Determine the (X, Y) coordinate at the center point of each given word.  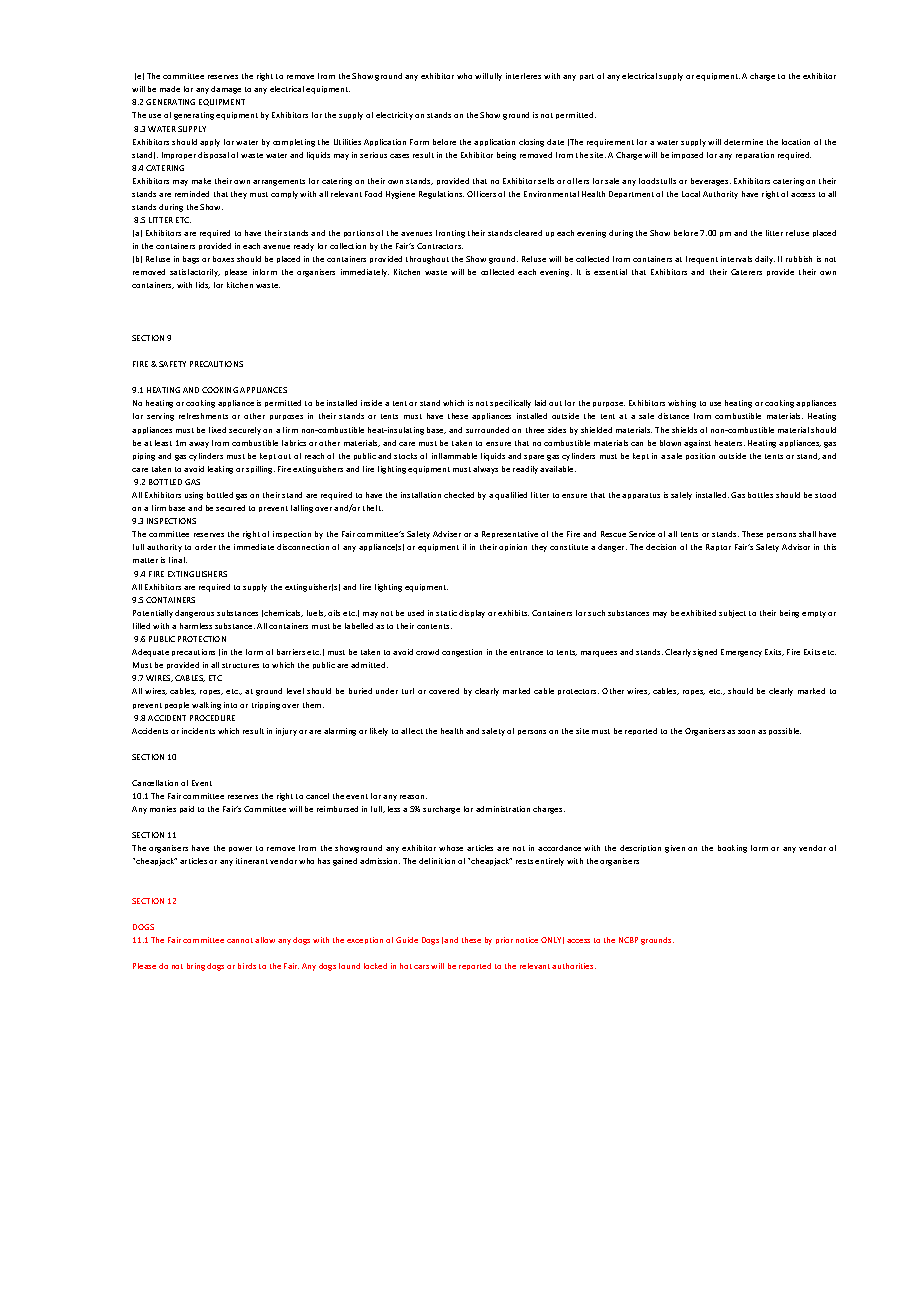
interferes (523, 76)
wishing (682, 404)
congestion (462, 653)
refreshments (203, 416)
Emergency (741, 653)
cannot (240, 940)
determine (743, 142)
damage (226, 90)
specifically (510, 404)
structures (240, 665)
